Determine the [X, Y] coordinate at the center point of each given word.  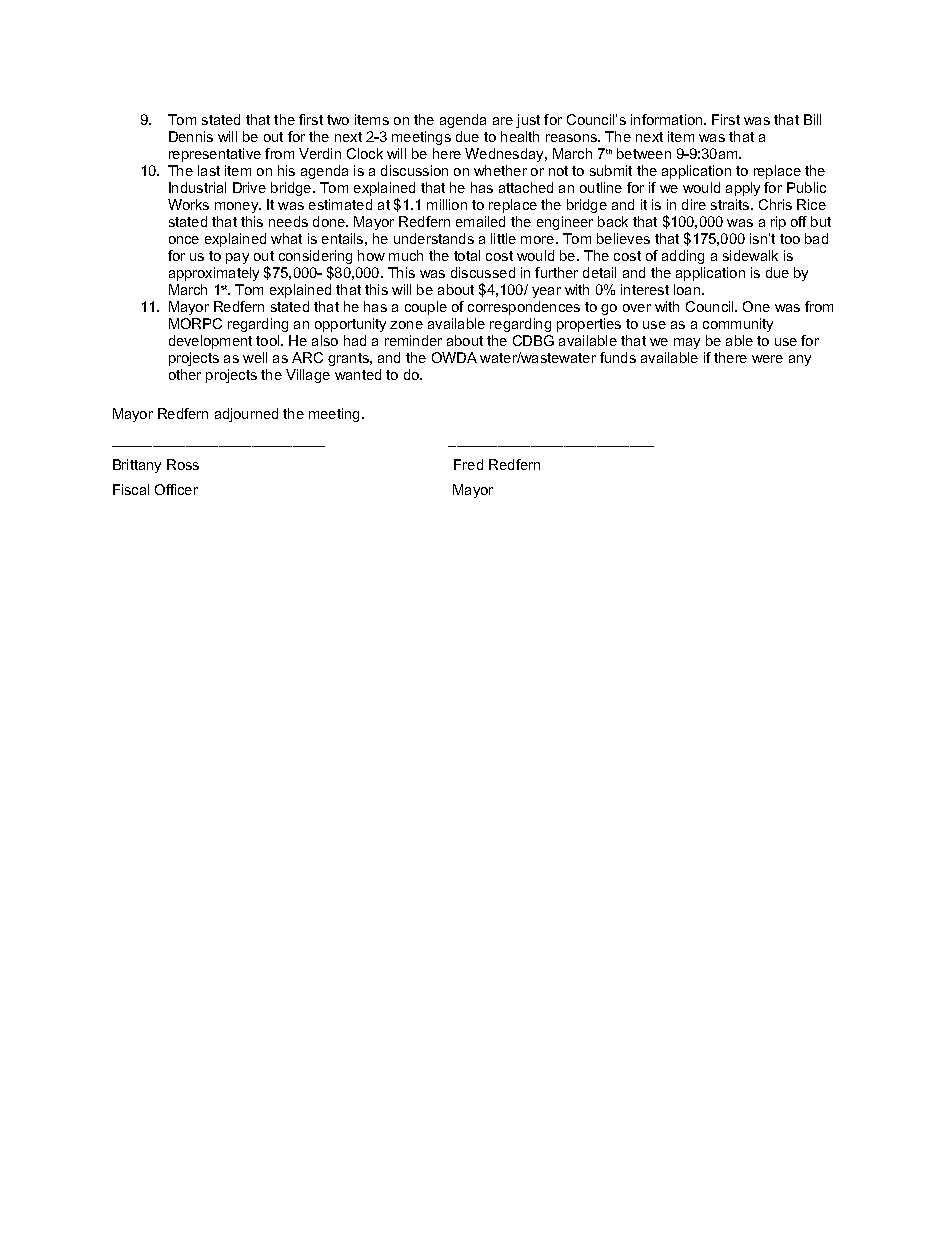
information [668, 119]
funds [618, 357]
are [503, 121]
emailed [480, 221]
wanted [358, 374]
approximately [214, 276]
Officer [176, 489]
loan [688, 289]
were [767, 359]
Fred [468, 464]
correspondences [524, 308]
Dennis [191, 136]
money [238, 207]
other [185, 374]
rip [778, 223]
